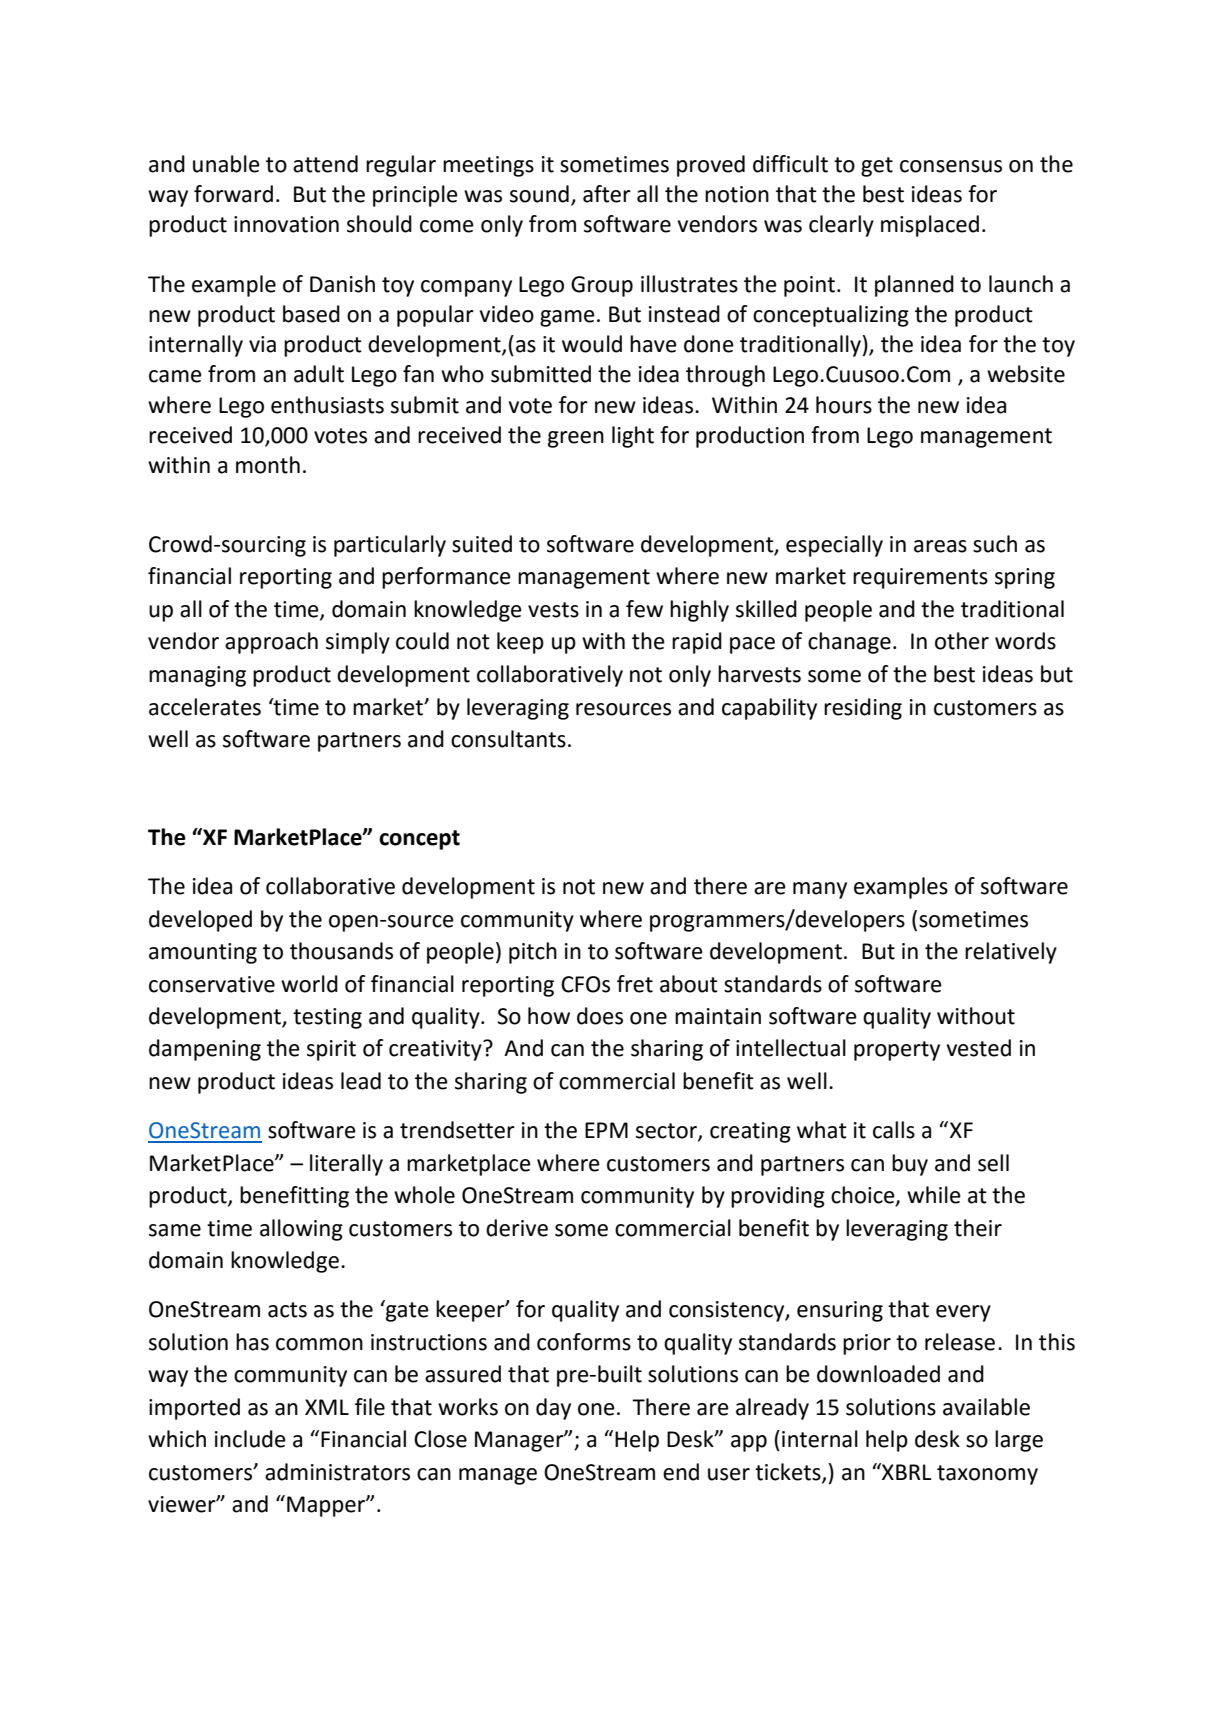 The image size is (1225, 1732). I want to click on include, so click(250, 1439).
